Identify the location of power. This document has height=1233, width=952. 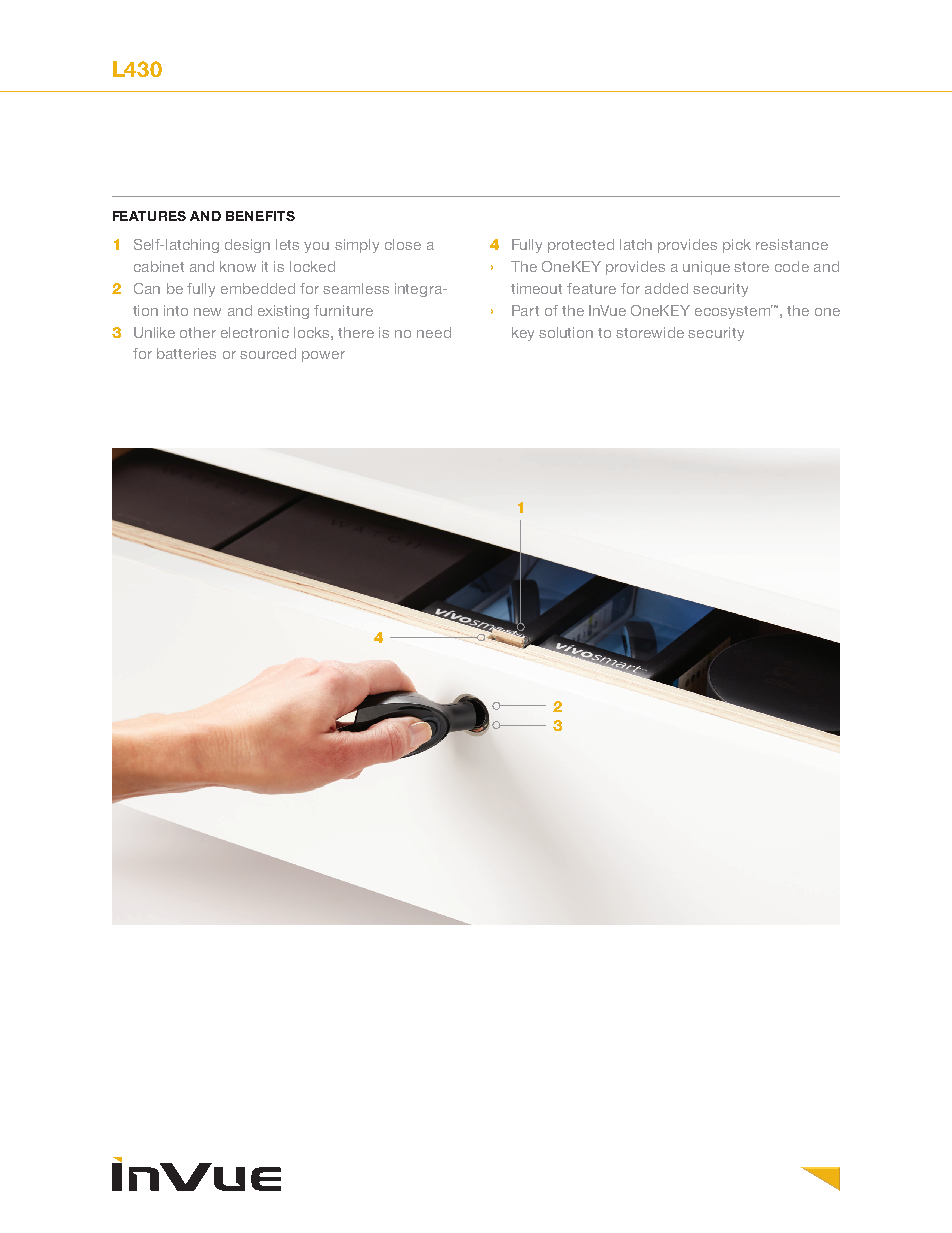
(323, 356).
